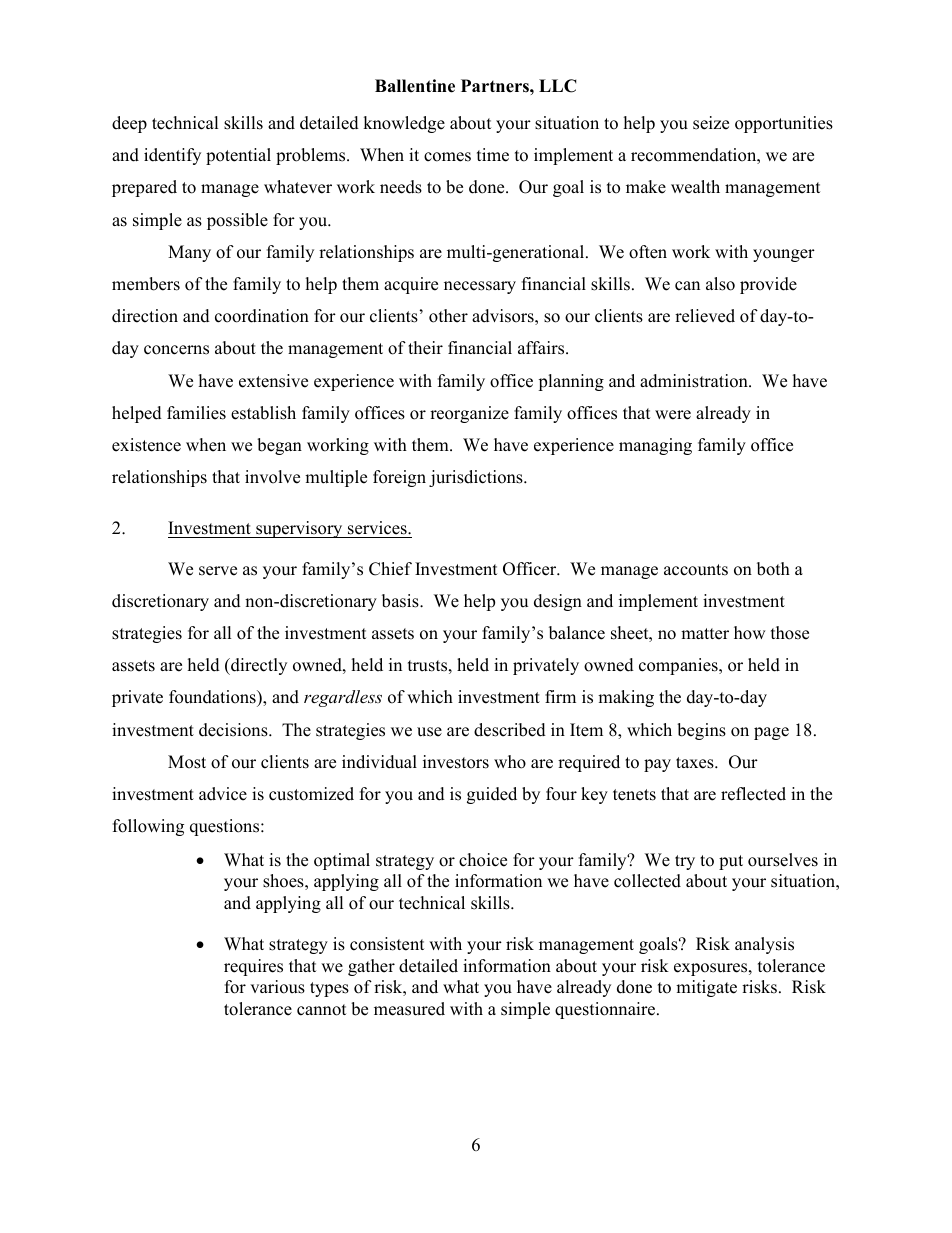 The height and width of the image is (1233, 952). I want to click on accounts, so click(696, 570).
